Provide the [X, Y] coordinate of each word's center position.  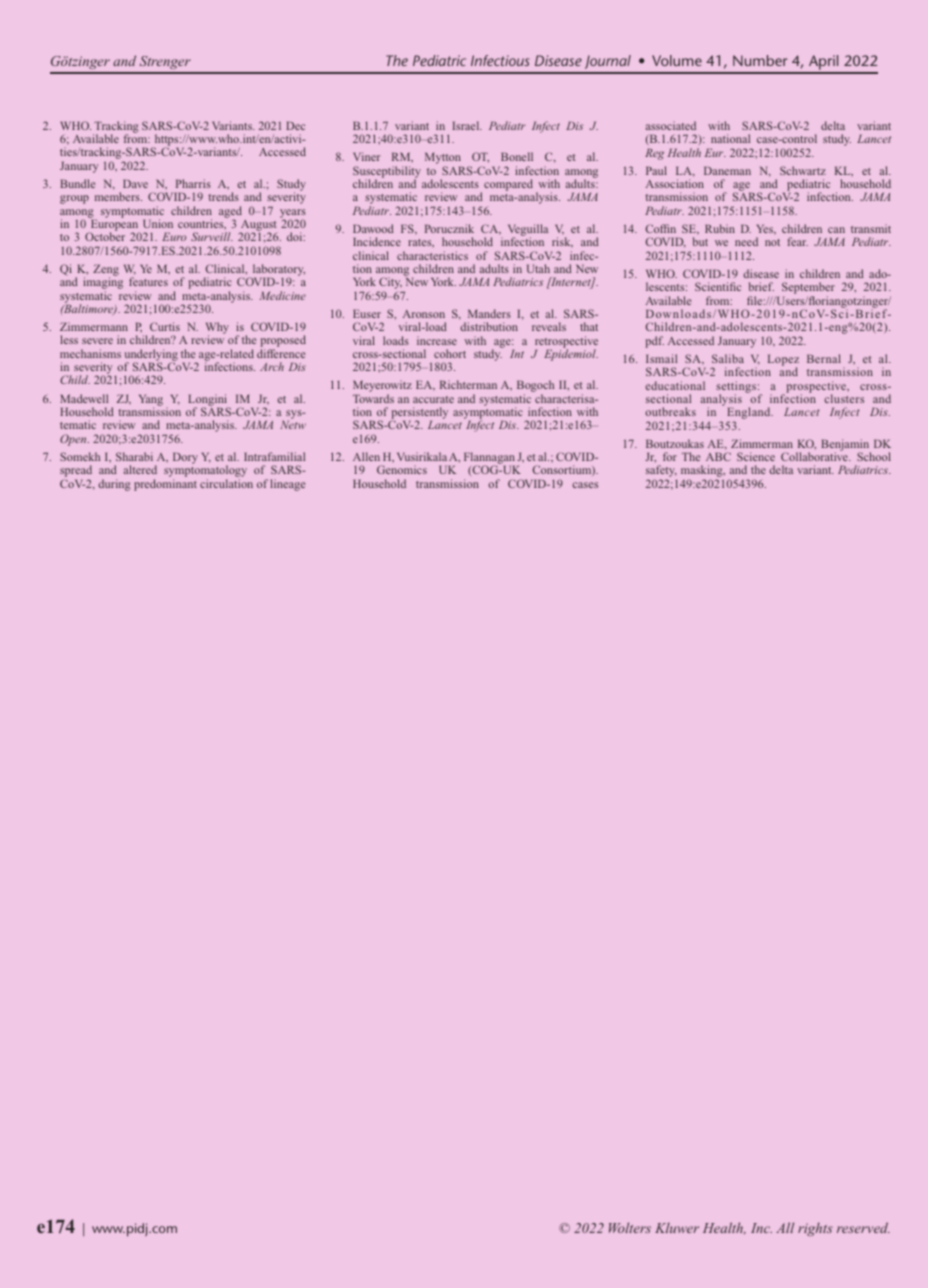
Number [760, 60]
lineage [287, 485]
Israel [467, 125]
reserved [863, 1227]
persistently [419, 414]
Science [756, 456]
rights [815, 1229]
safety [661, 472]
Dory [185, 458]
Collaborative [815, 456]
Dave [135, 184]
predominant [165, 485]
